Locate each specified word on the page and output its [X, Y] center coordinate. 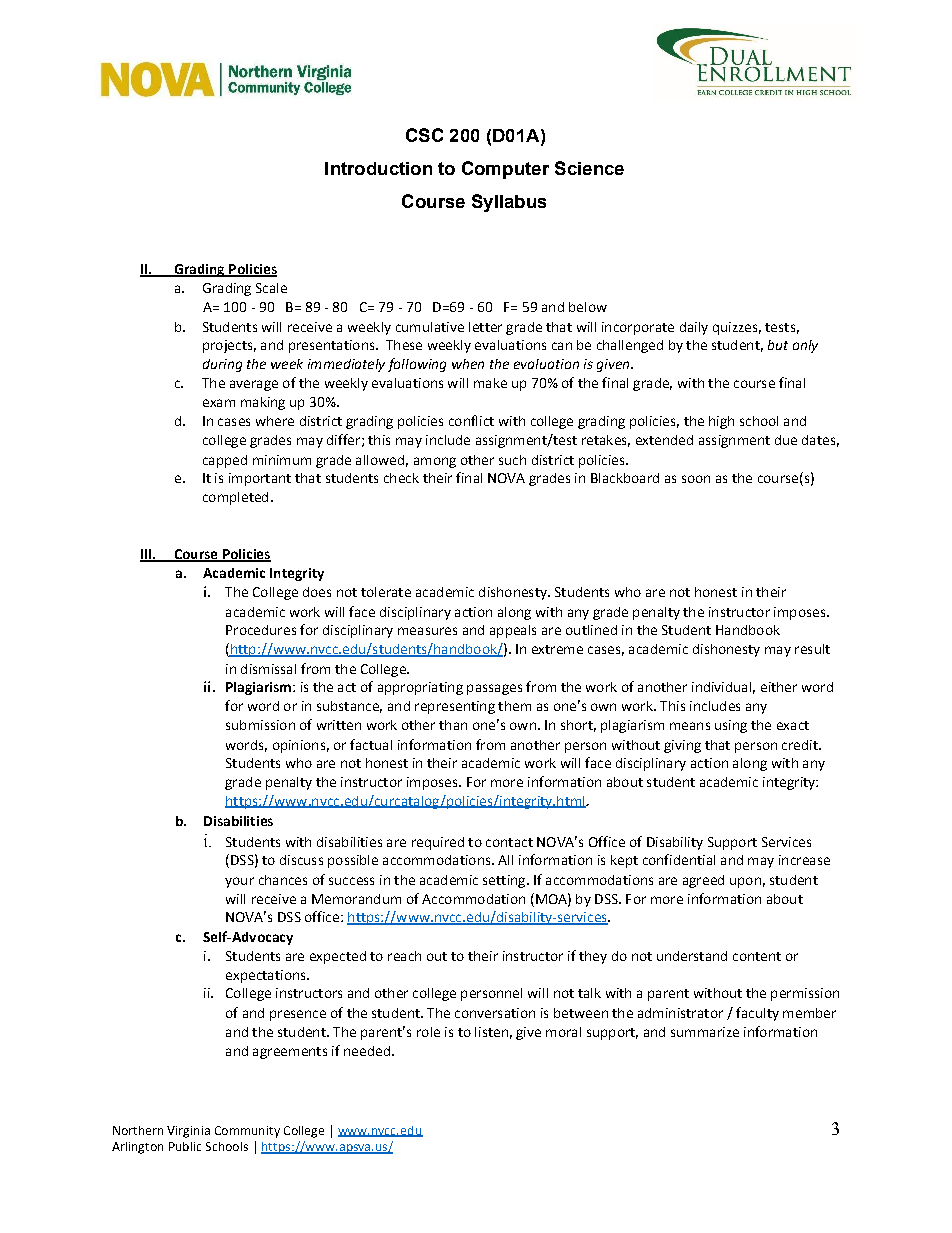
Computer [505, 170]
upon [745, 882]
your [239, 882]
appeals [513, 631]
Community [247, 1132]
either [779, 687]
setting [505, 881]
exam [219, 403]
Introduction [378, 168]
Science [589, 168]
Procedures [261, 630]
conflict [471, 420]
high [721, 422]
